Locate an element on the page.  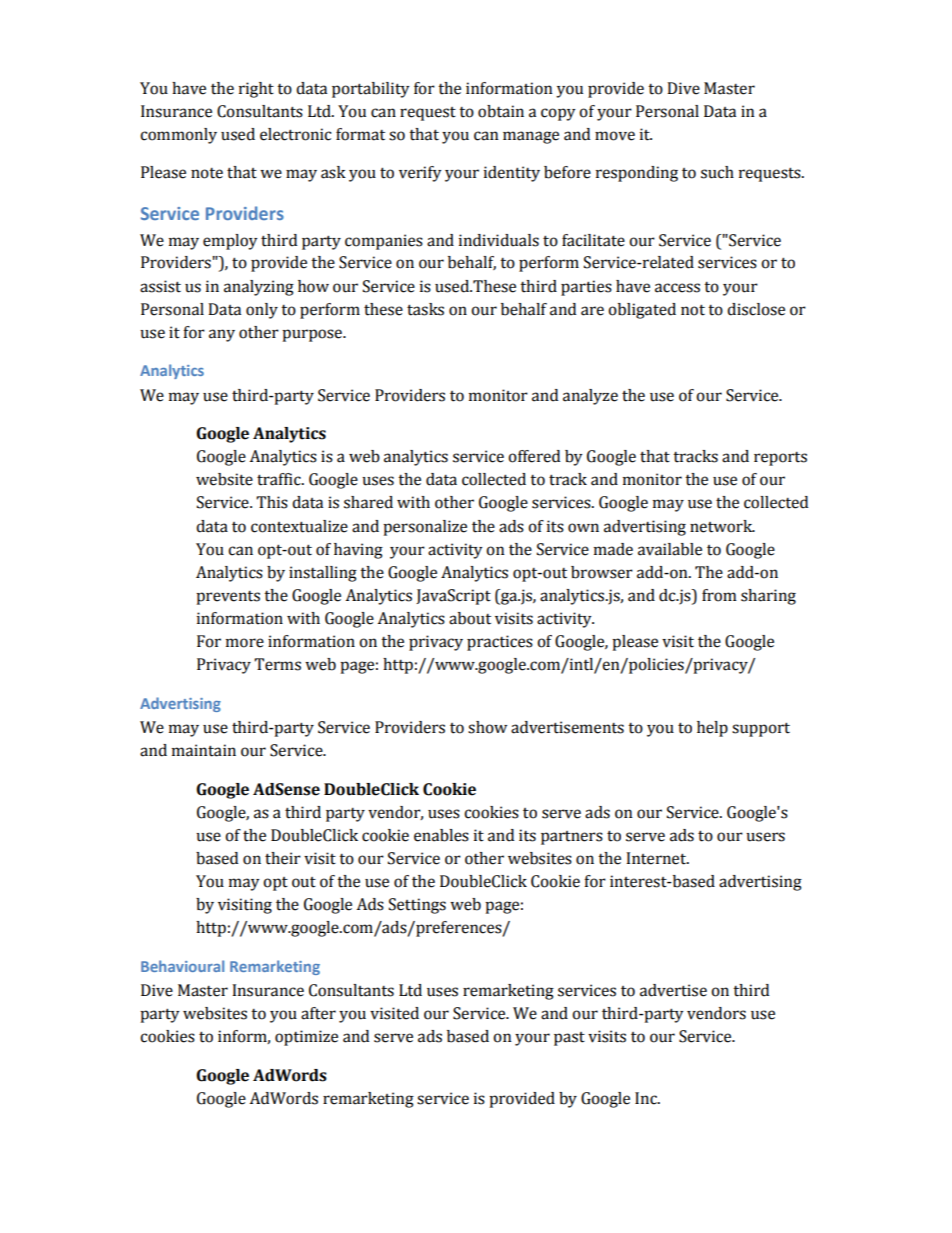
Terms is located at coordinates (277, 664).
